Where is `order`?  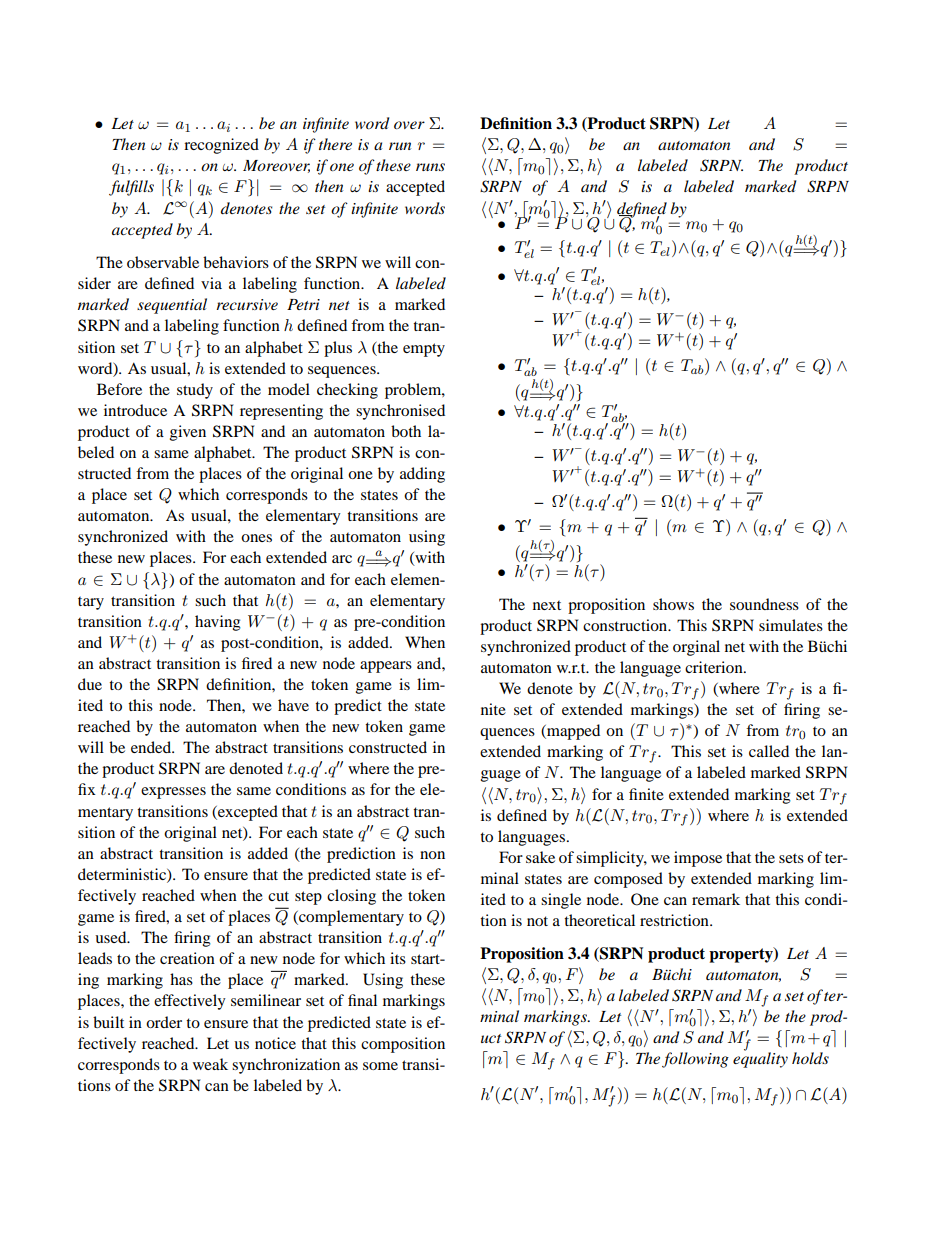
order is located at coordinates (164, 1022).
